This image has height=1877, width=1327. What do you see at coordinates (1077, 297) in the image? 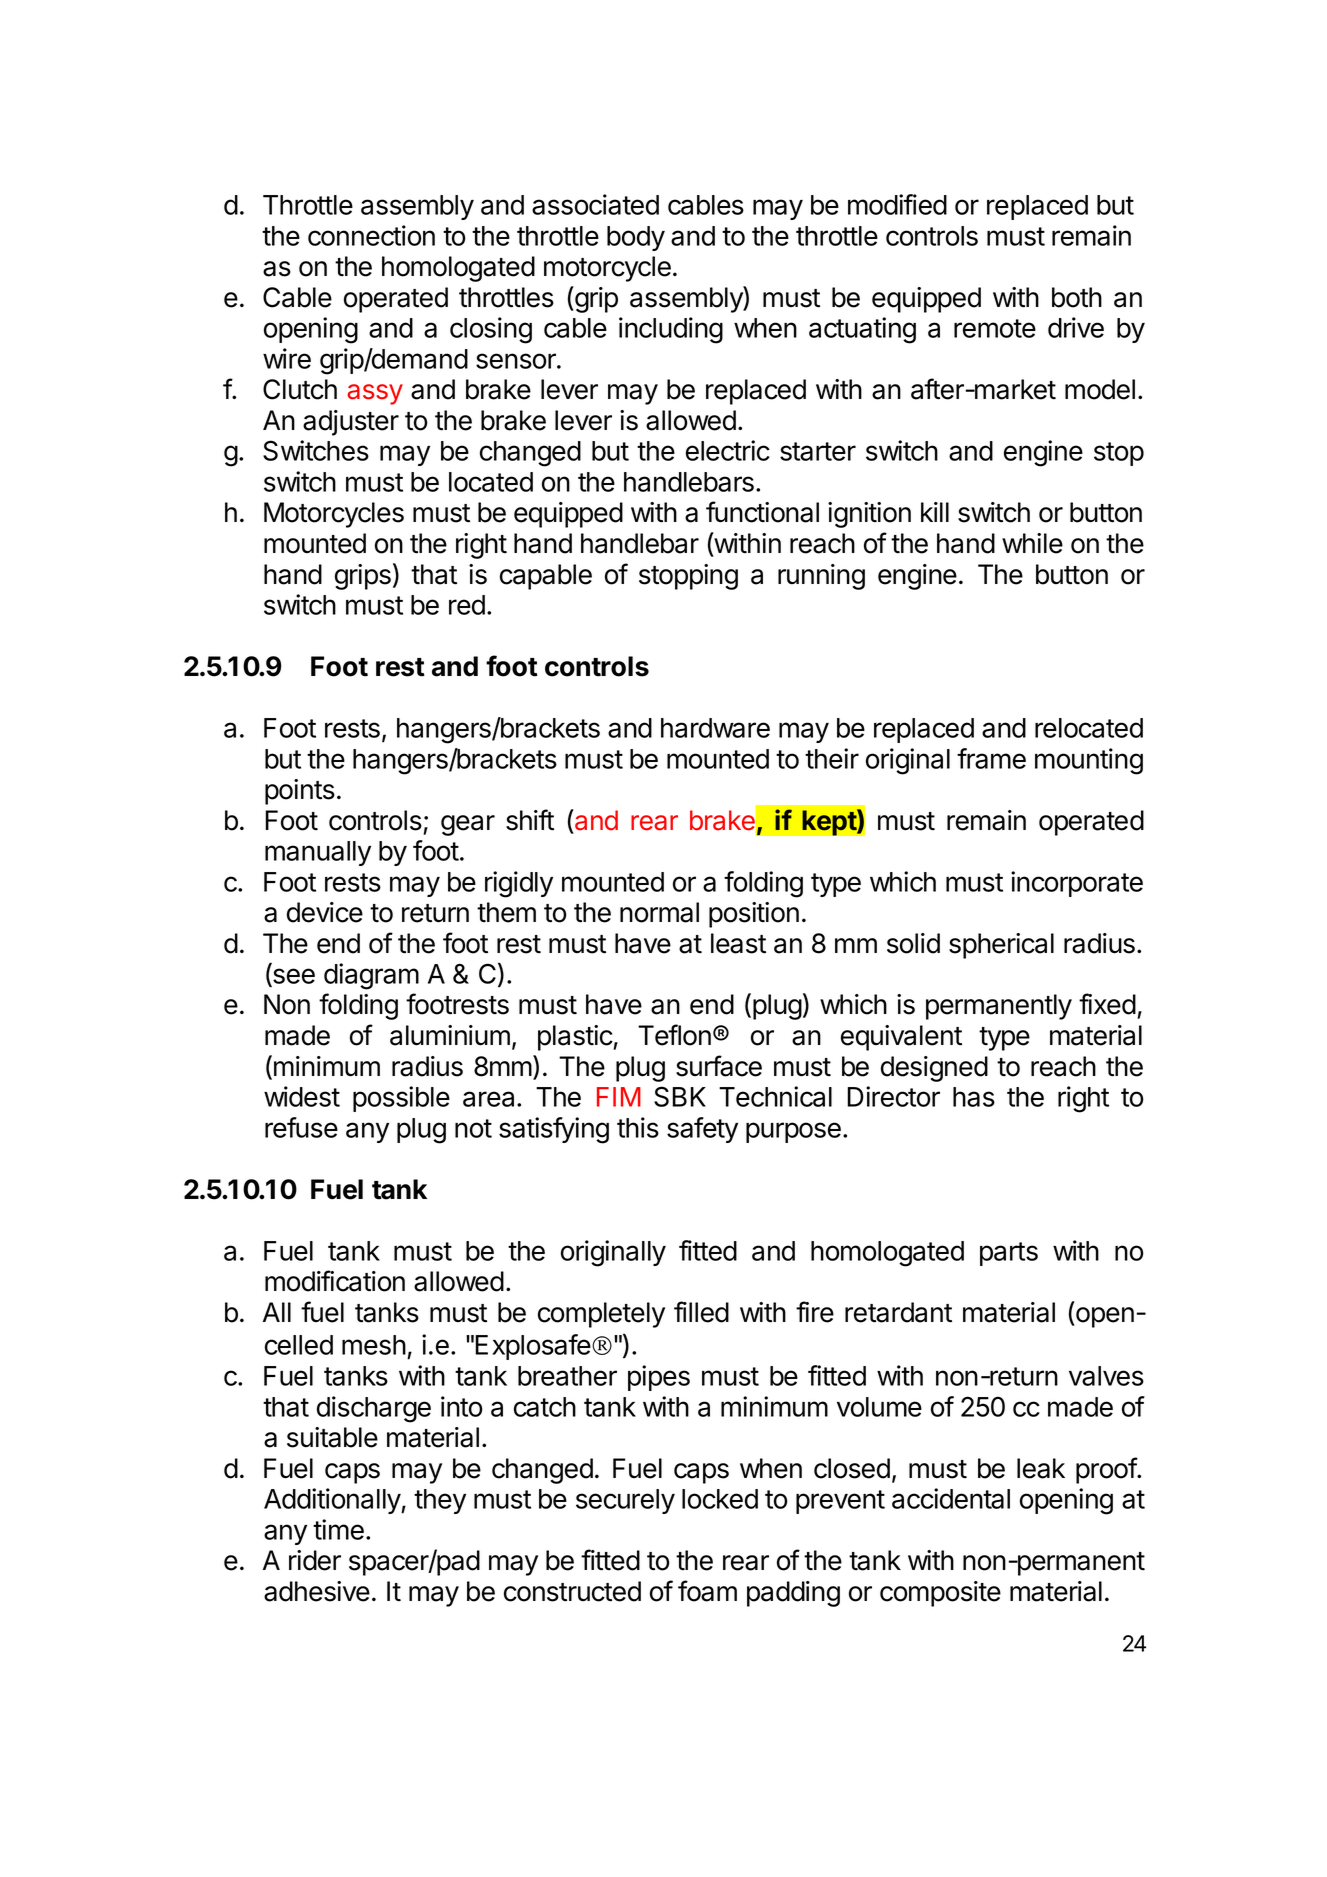
I see `both` at bounding box center [1077, 297].
